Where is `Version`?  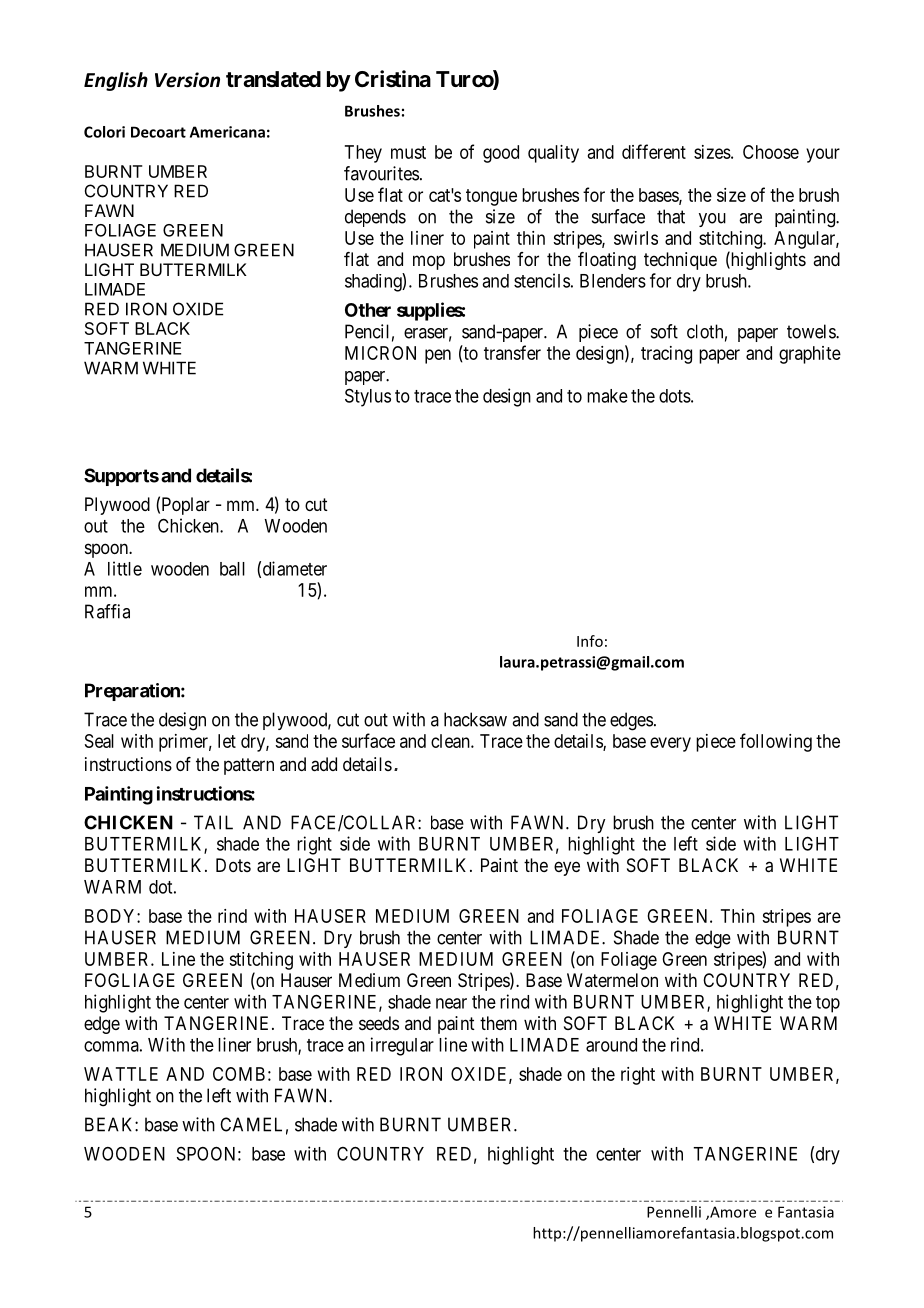
Version is located at coordinates (187, 80).
